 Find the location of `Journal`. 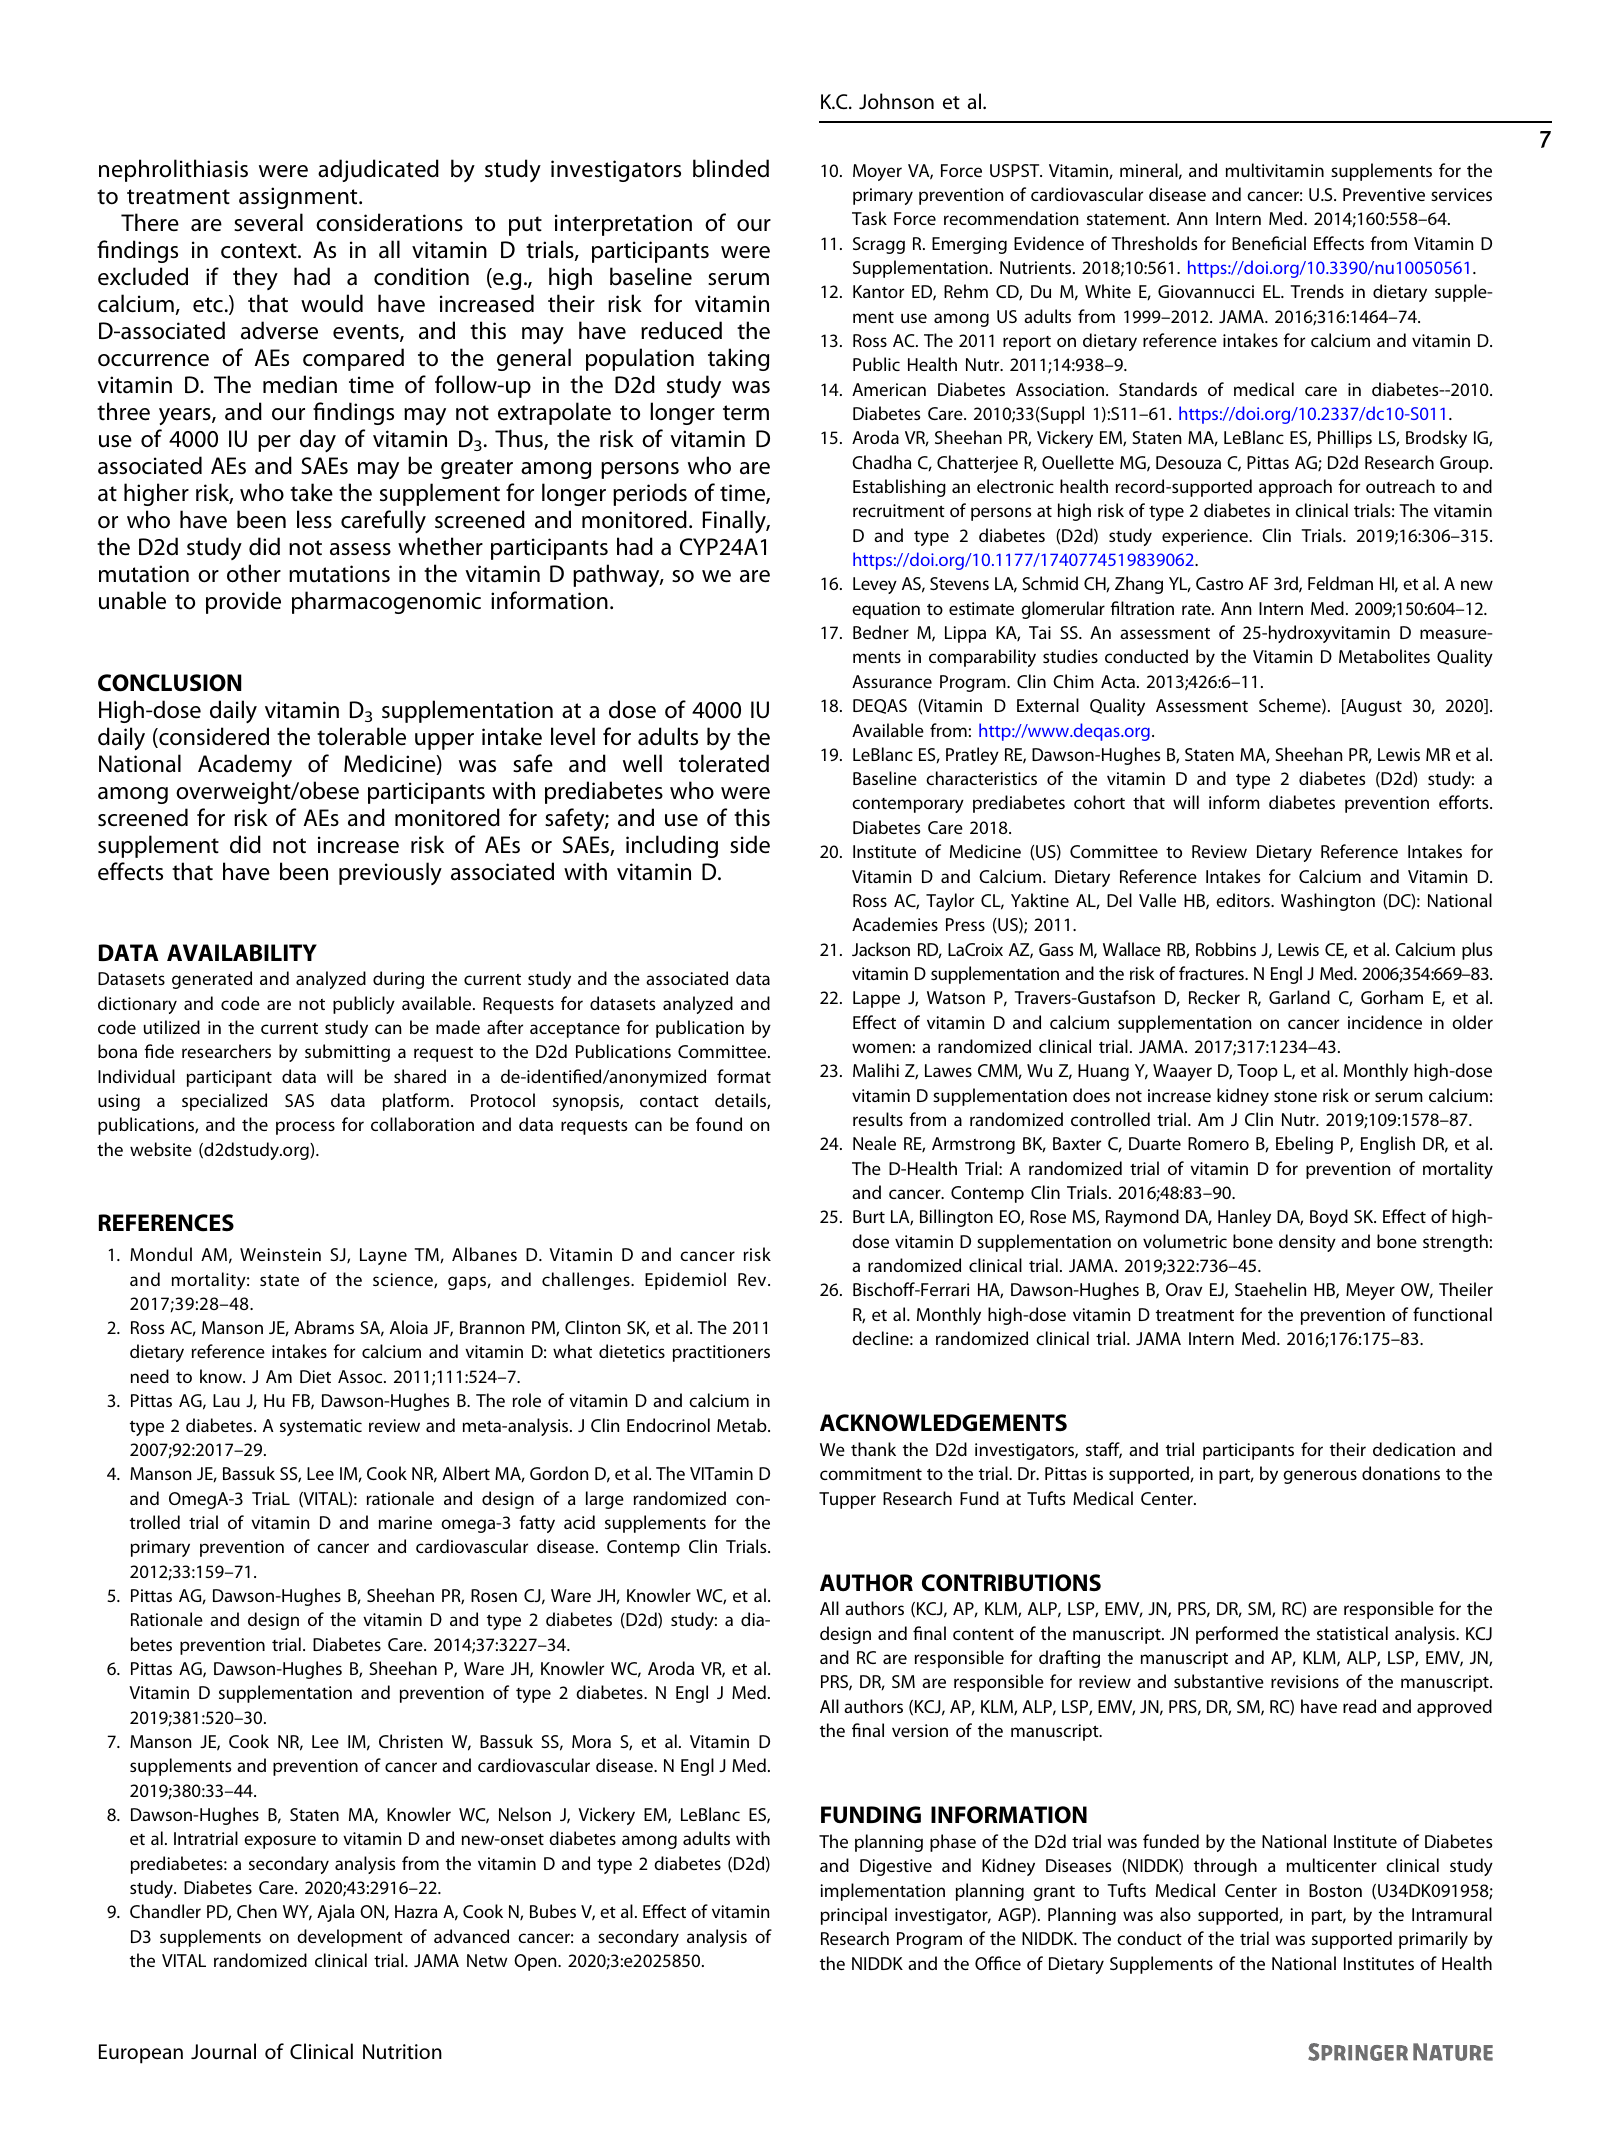

Journal is located at coordinates (223, 2051).
